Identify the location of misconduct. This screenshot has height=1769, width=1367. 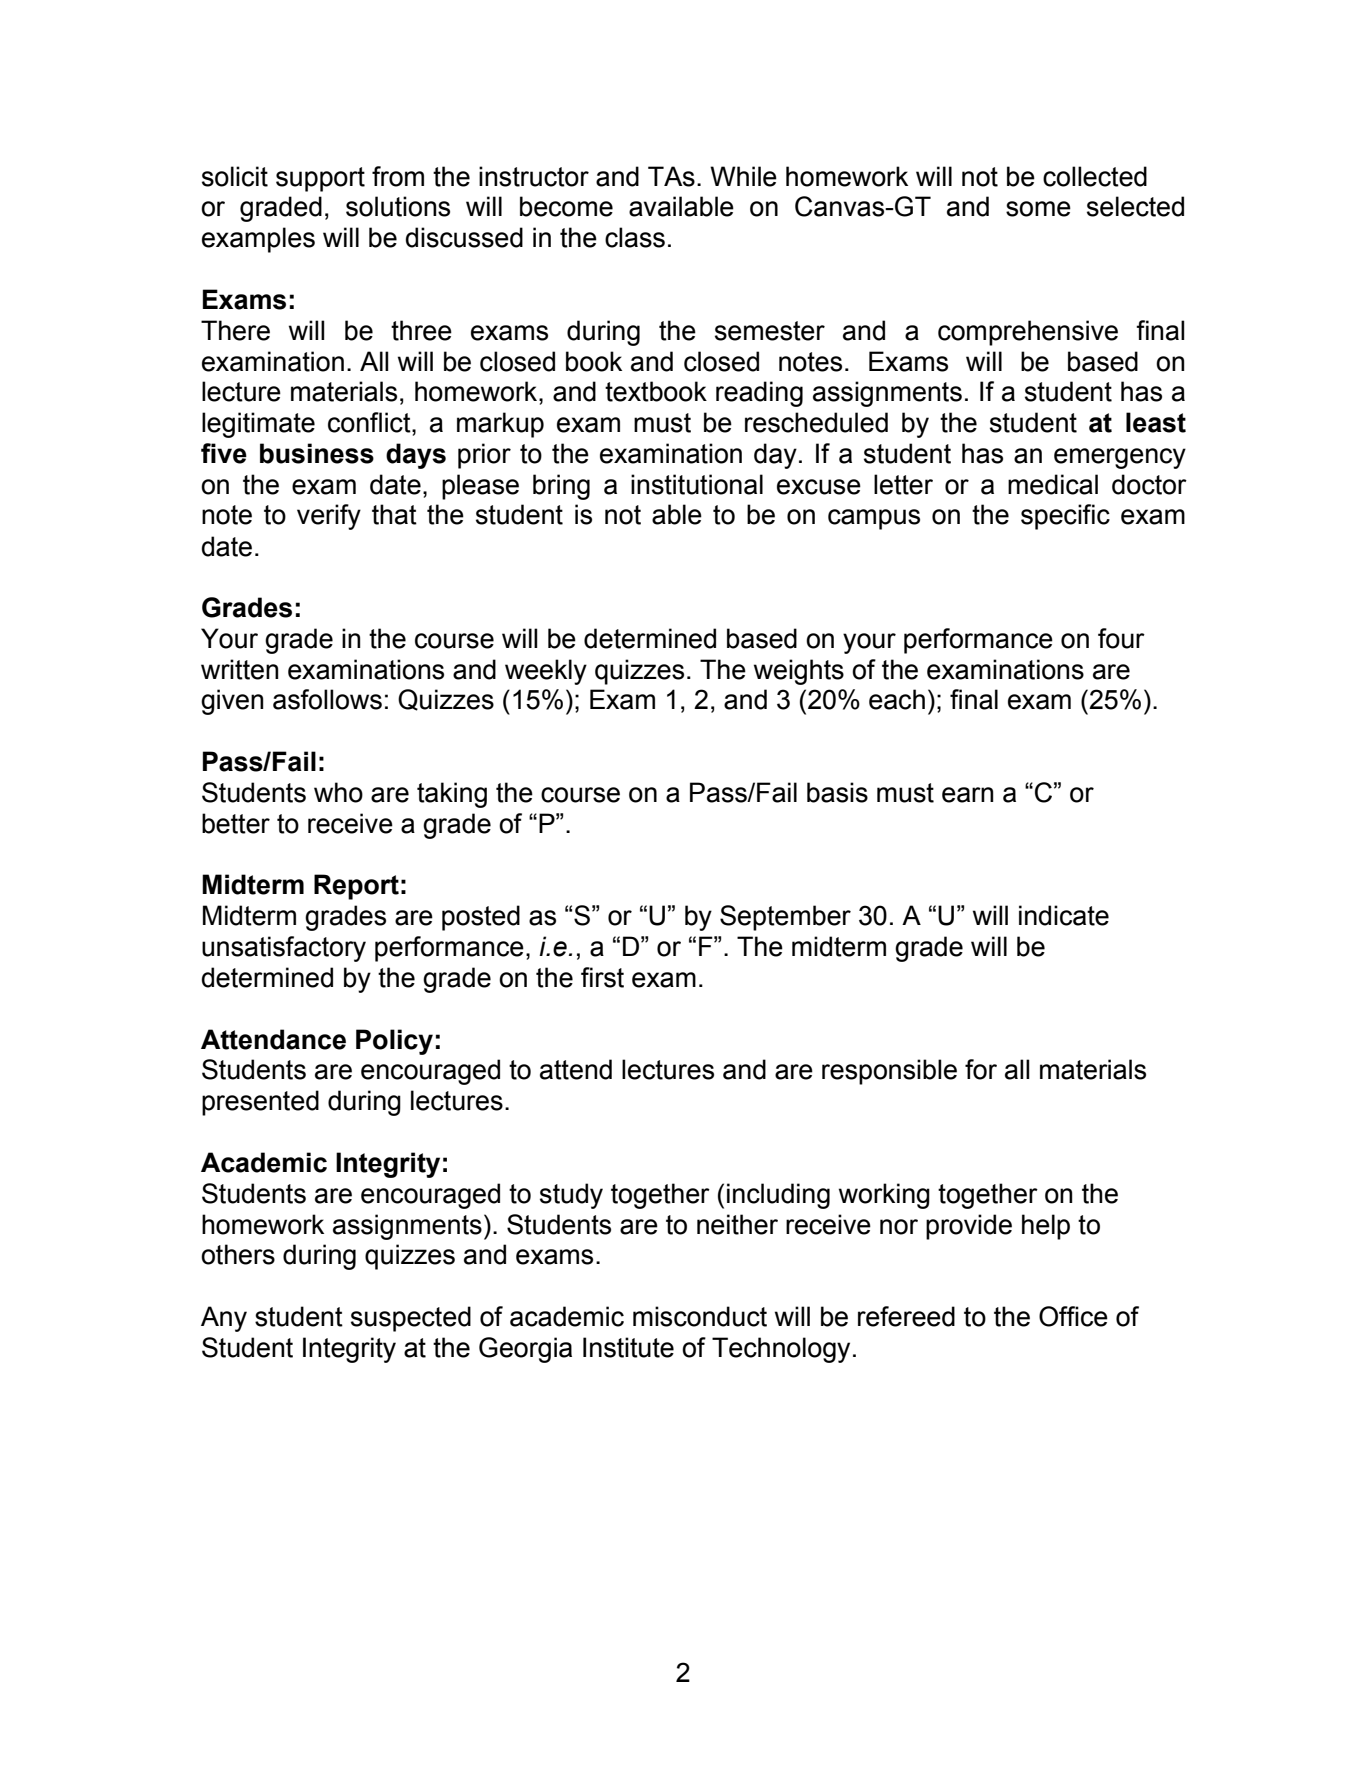
(700, 1316).
